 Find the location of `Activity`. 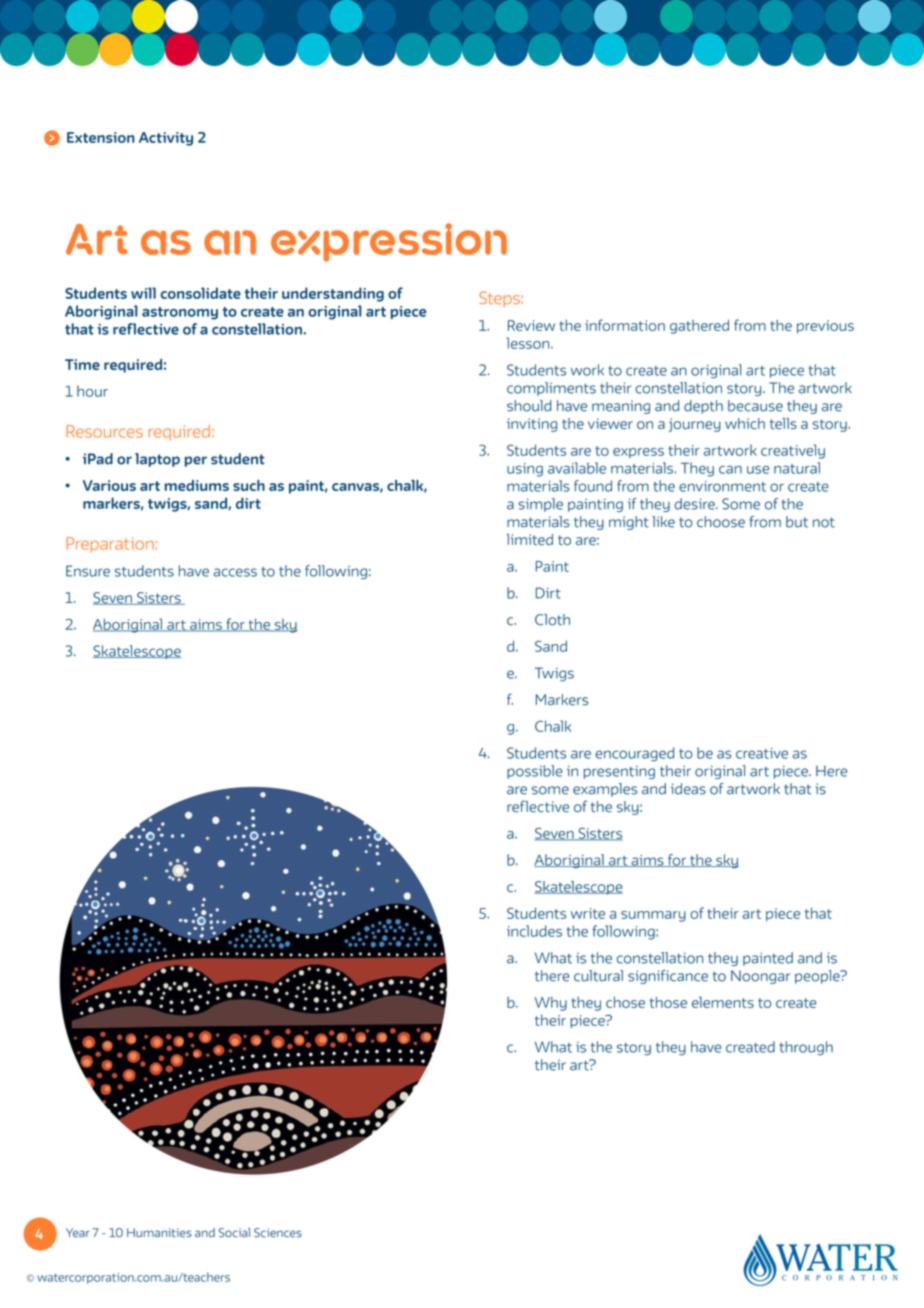

Activity is located at coordinates (166, 139).
